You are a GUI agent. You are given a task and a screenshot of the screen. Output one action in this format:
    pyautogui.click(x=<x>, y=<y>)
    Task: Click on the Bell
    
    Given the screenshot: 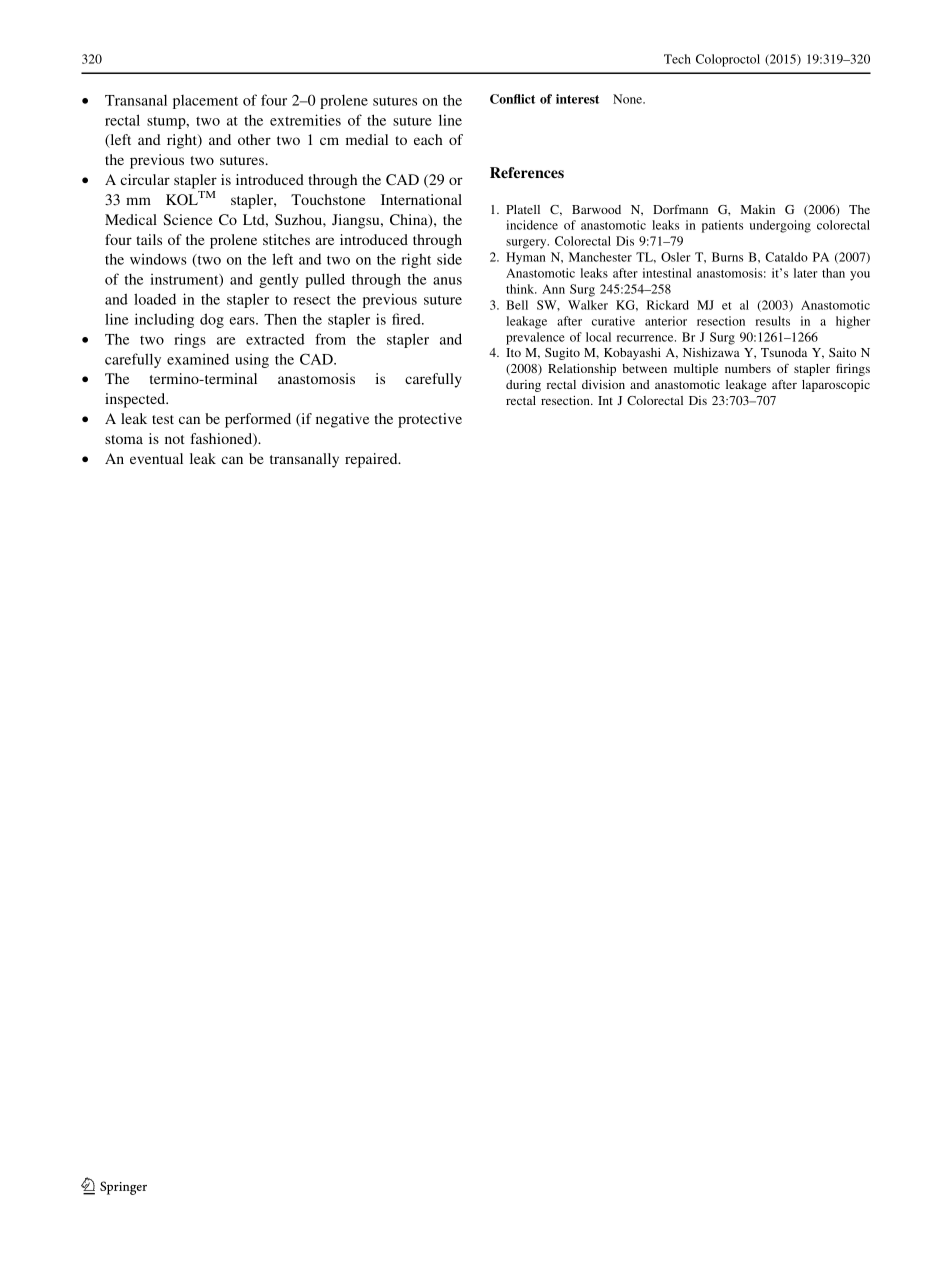 What is the action you would take?
    pyautogui.click(x=517, y=305)
